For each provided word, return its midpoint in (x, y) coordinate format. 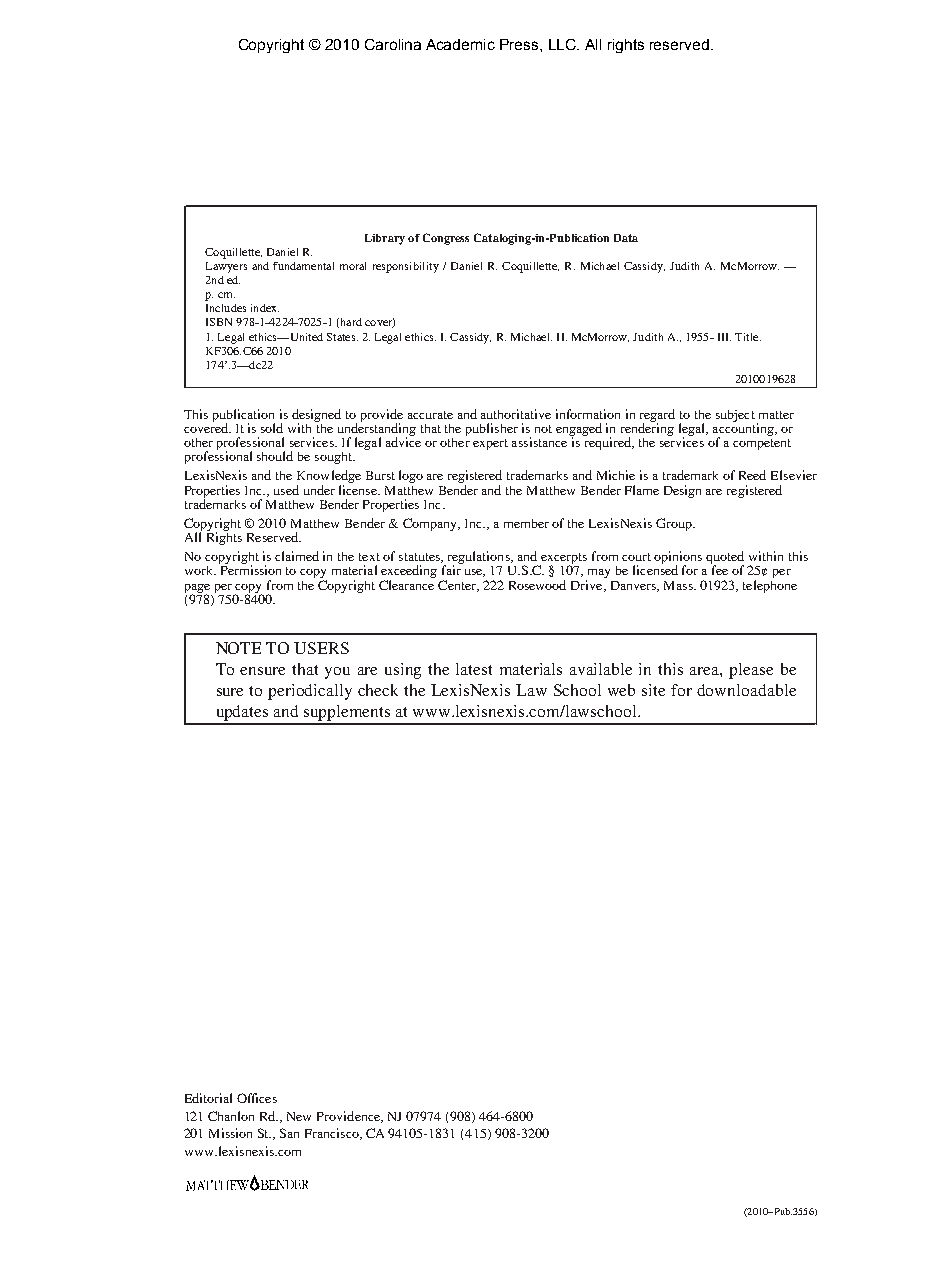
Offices (257, 1098)
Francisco (333, 1134)
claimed (297, 556)
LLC (563, 44)
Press (520, 44)
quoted (725, 559)
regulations (478, 559)
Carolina (393, 44)
